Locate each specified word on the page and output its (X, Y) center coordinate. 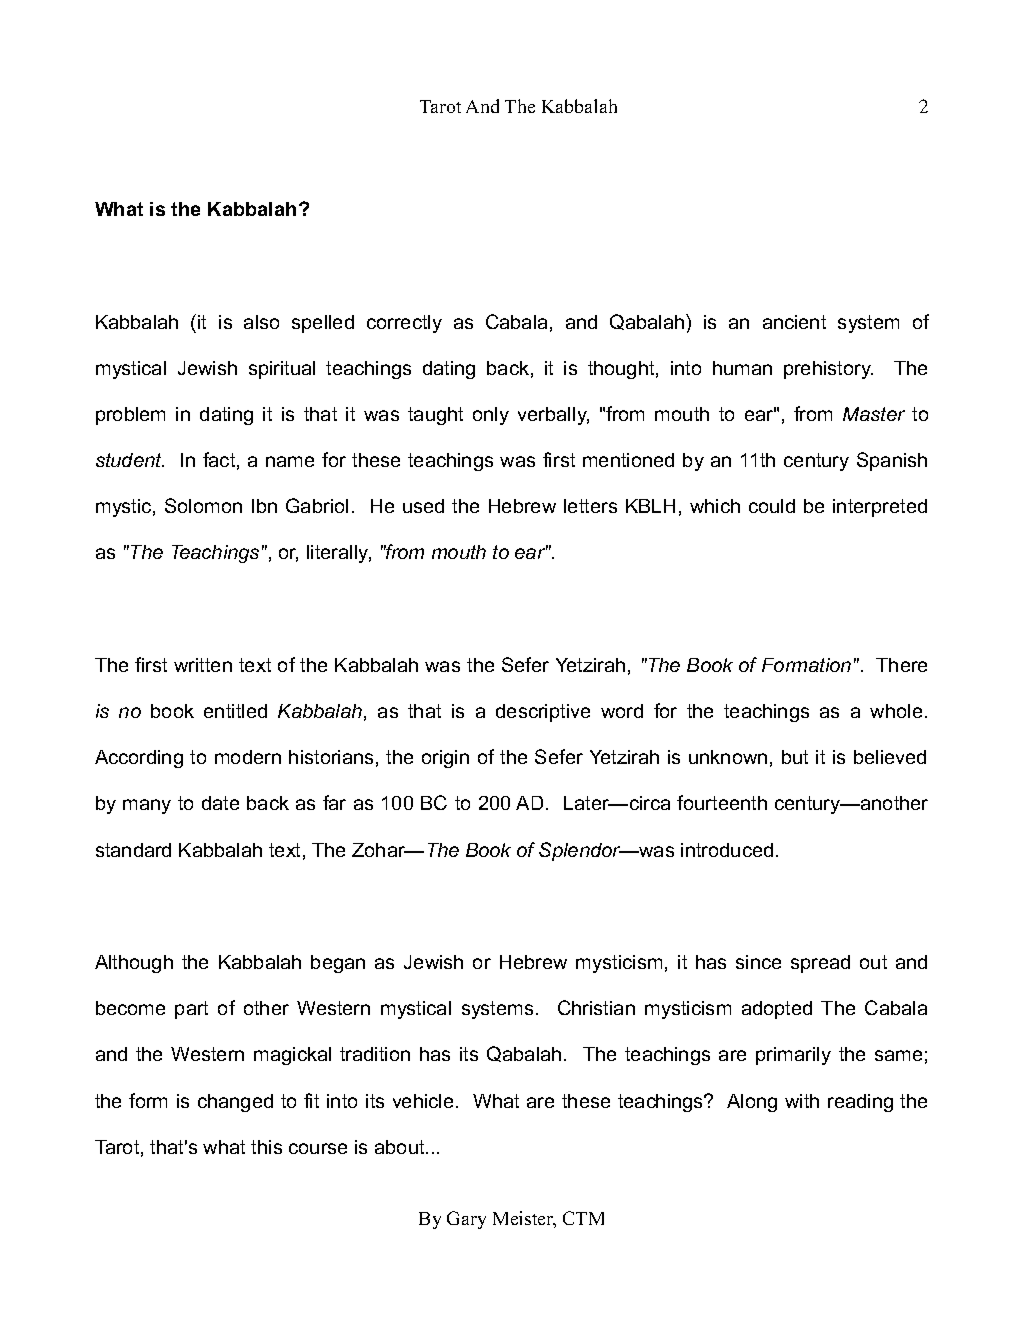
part (191, 1010)
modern (248, 757)
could (772, 506)
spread (820, 964)
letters (590, 506)
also (261, 322)
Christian (596, 1007)
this (266, 1147)
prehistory (828, 370)
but (795, 757)
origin (445, 759)
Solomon (203, 505)
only (491, 416)
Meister (524, 1219)
